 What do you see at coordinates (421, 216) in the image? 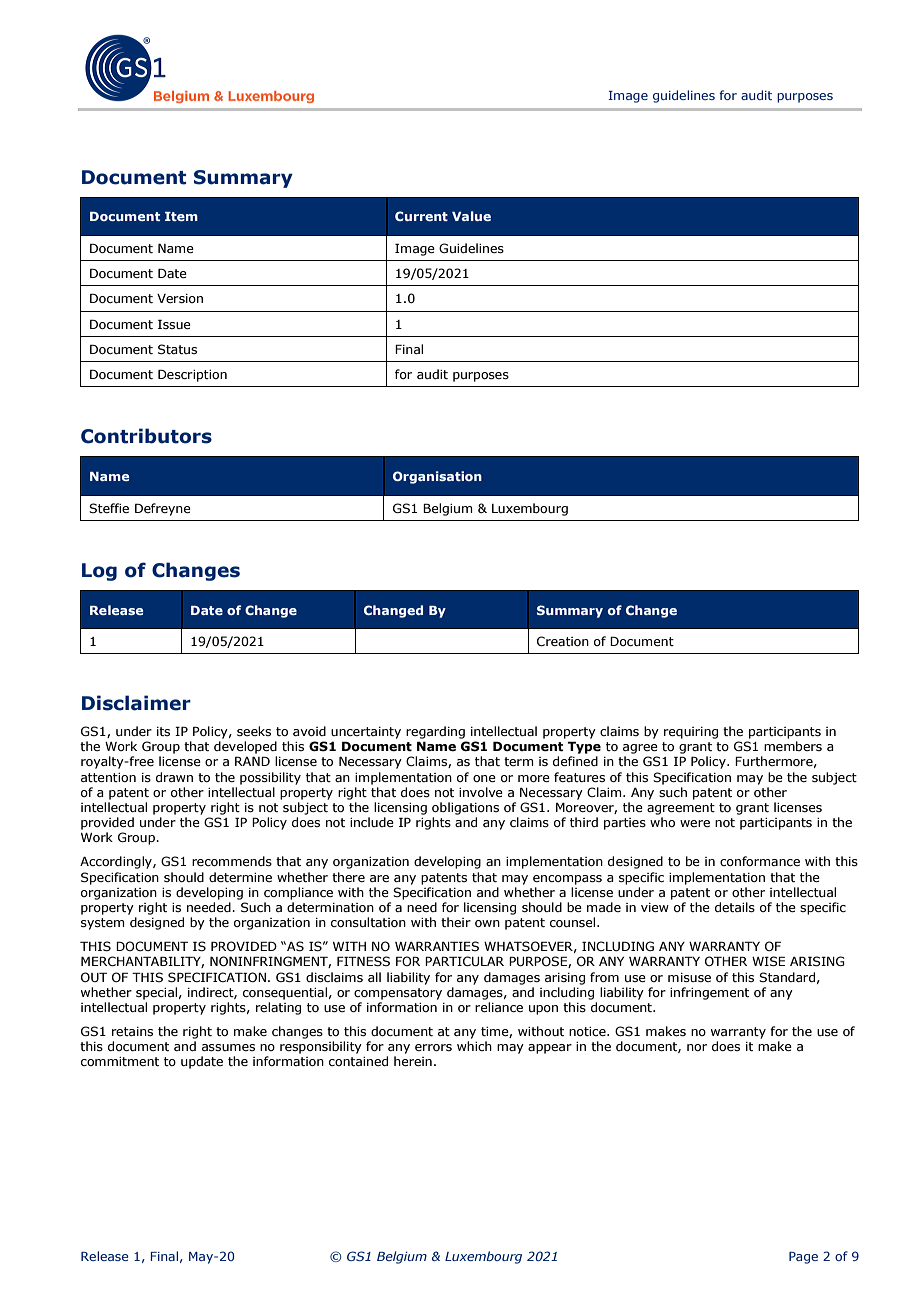
I see `Current` at bounding box center [421, 216].
